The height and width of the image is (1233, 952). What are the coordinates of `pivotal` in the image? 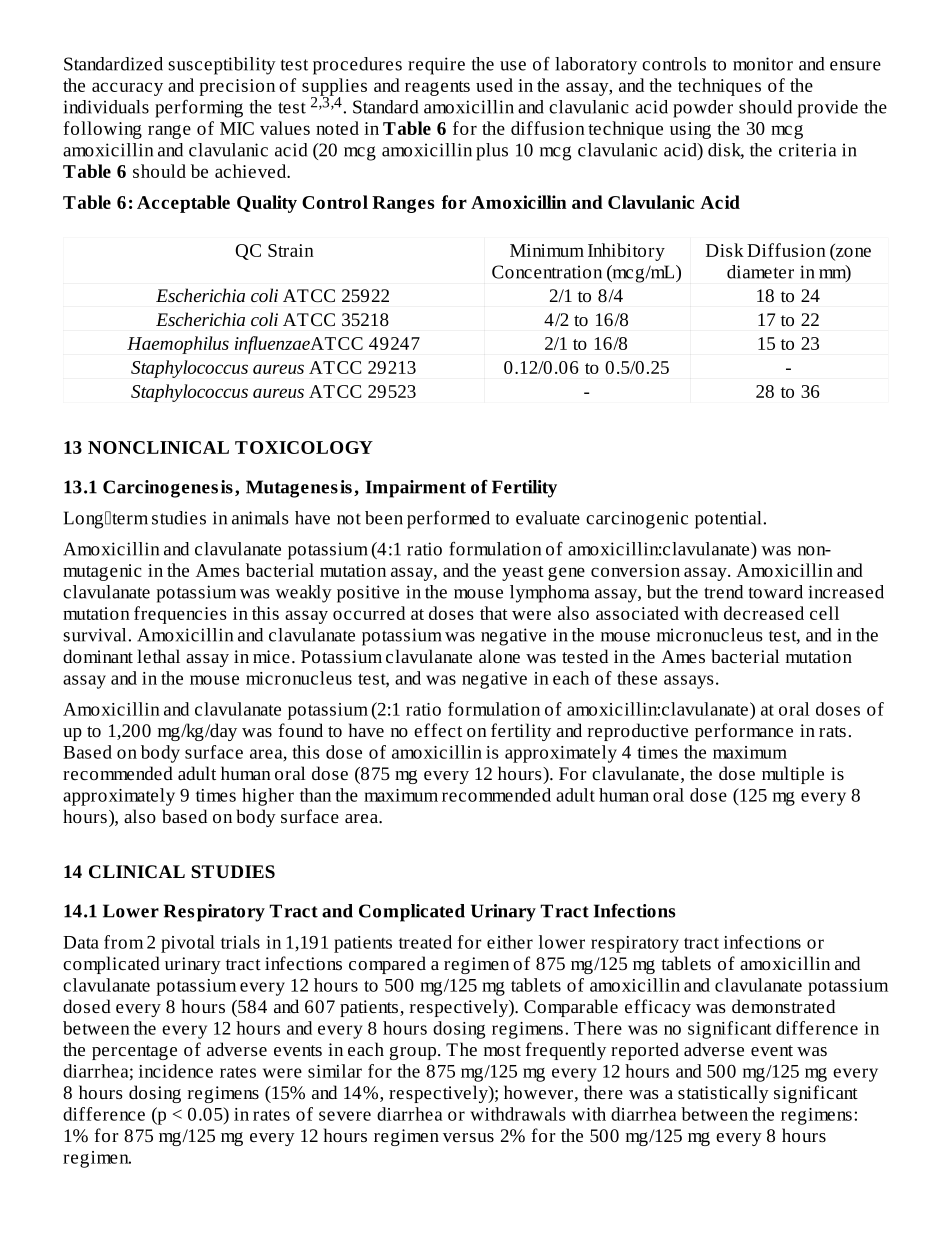 It's located at (188, 944).
